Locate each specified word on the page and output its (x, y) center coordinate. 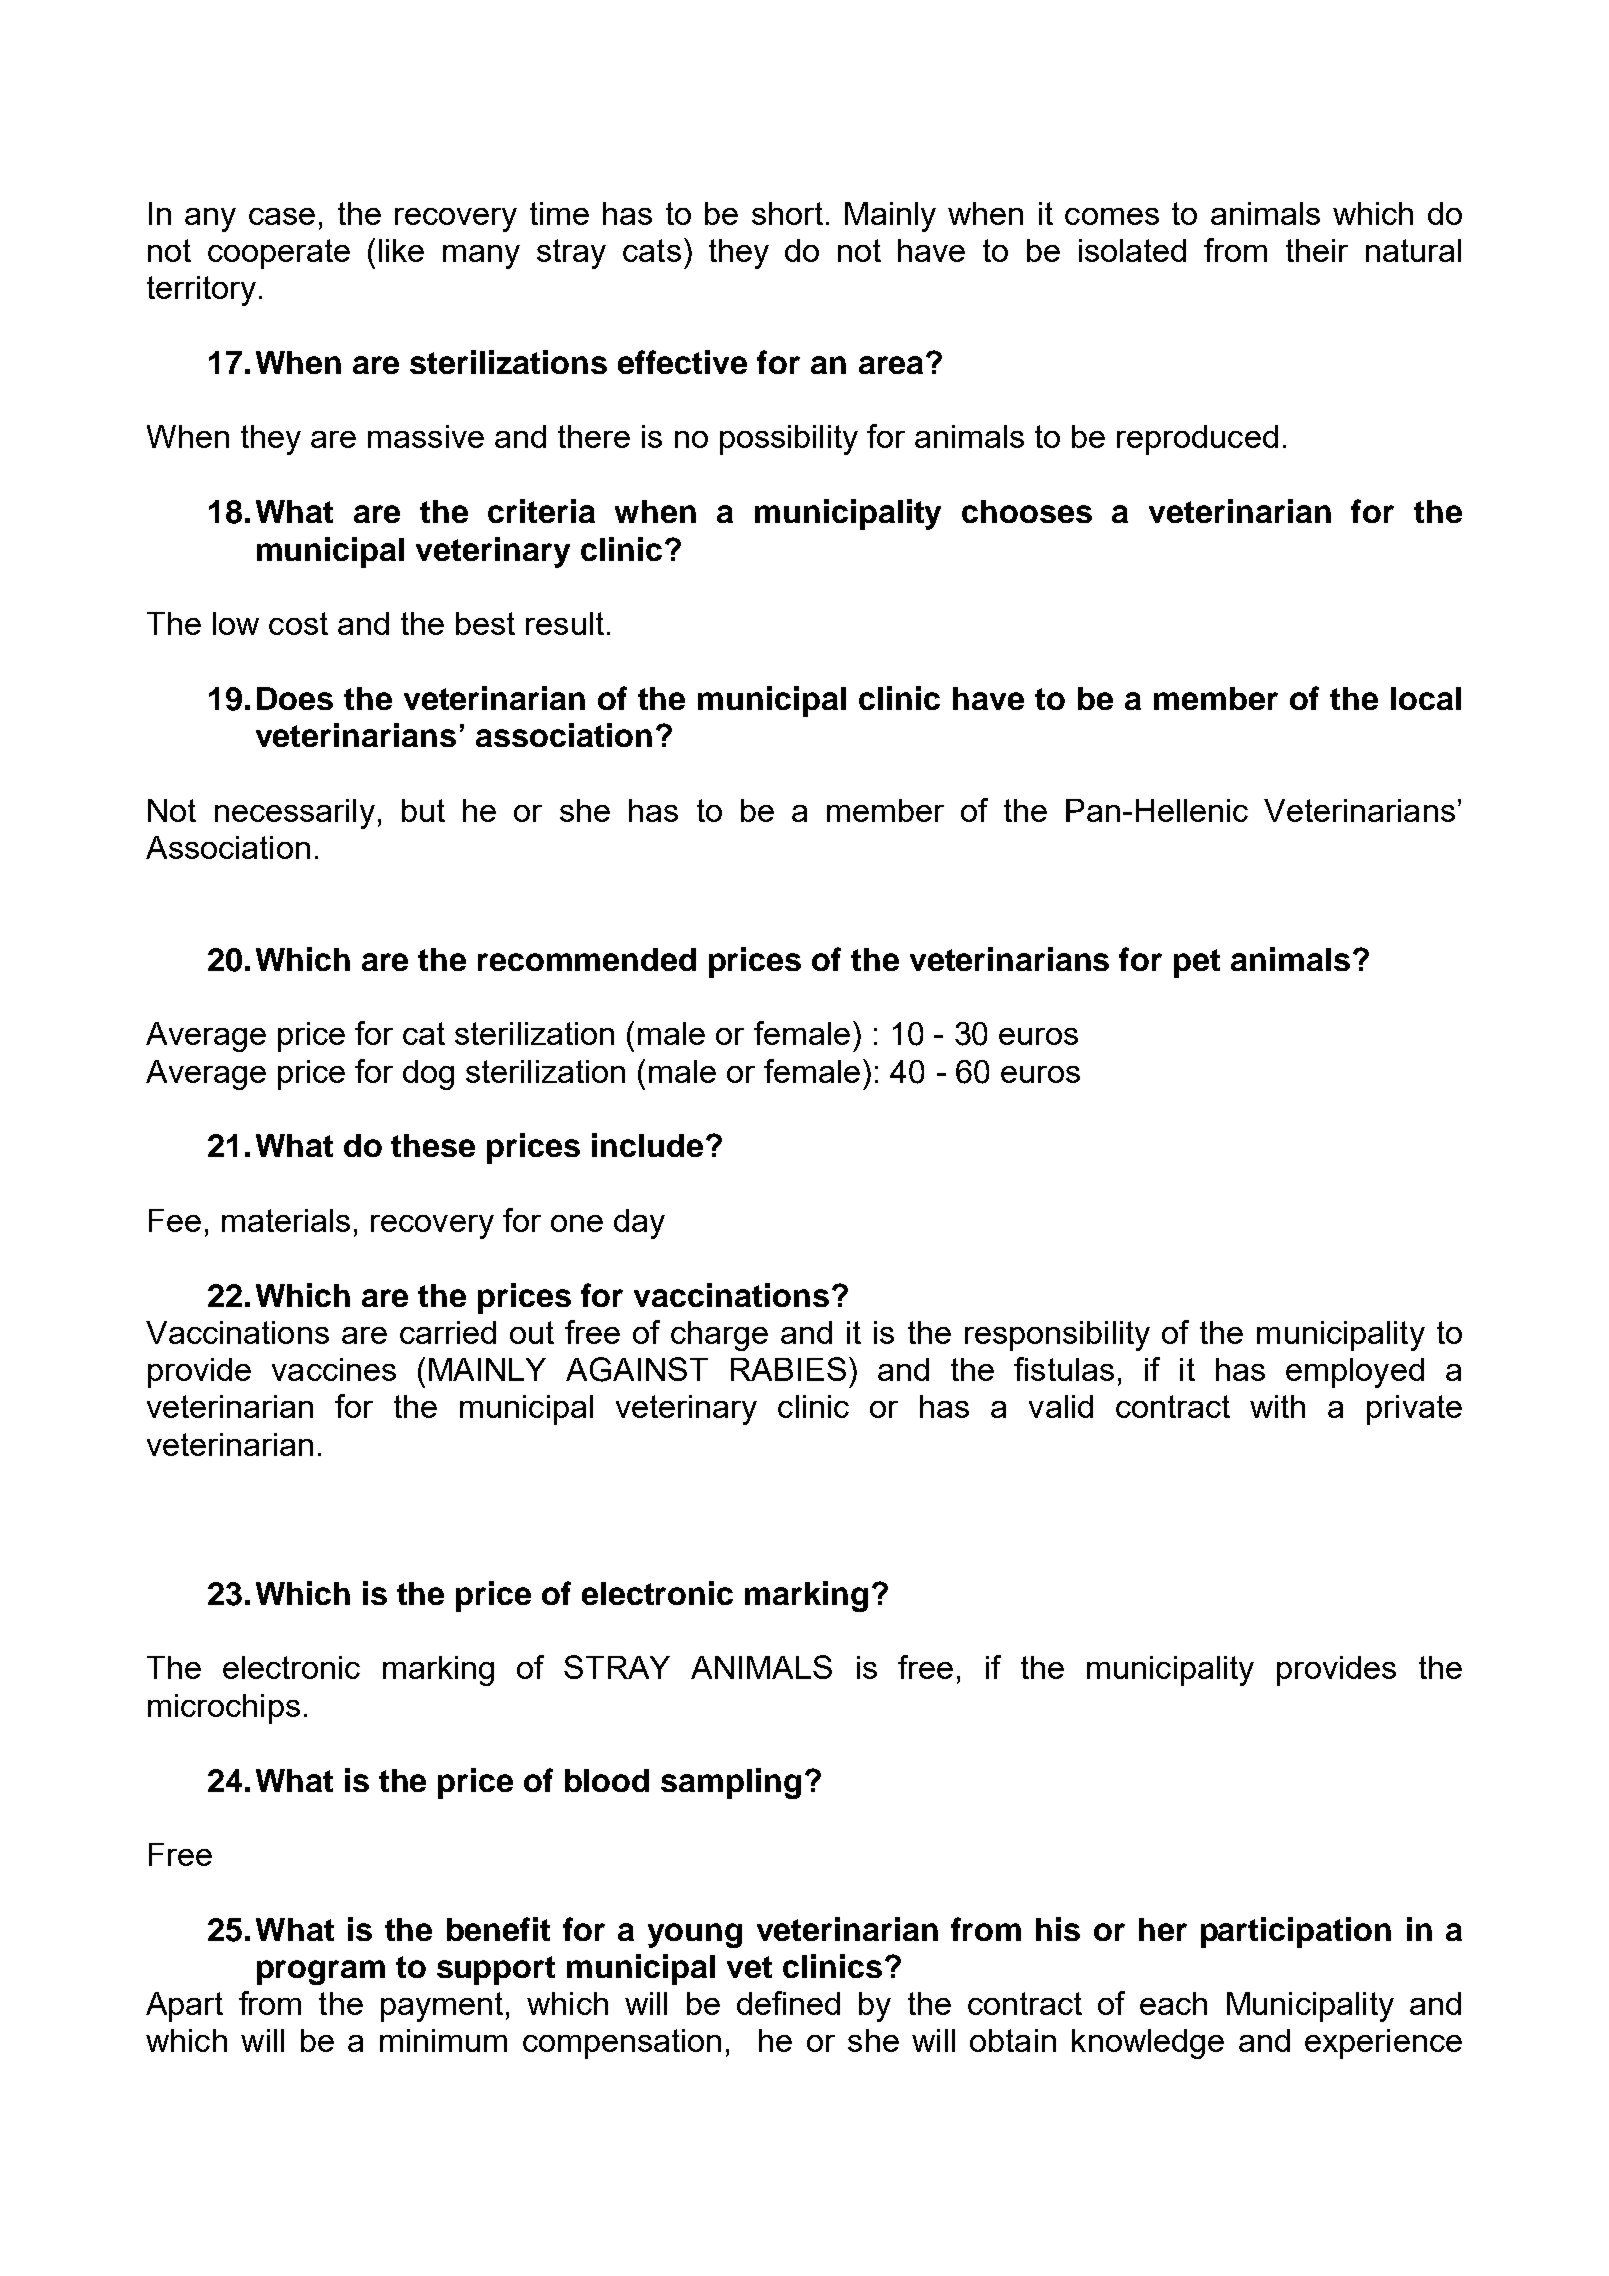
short (787, 213)
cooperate (279, 254)
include (647, 1145)
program (321, 1972)
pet (1197, 963)
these (433, 1145)
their (1317, 250)
